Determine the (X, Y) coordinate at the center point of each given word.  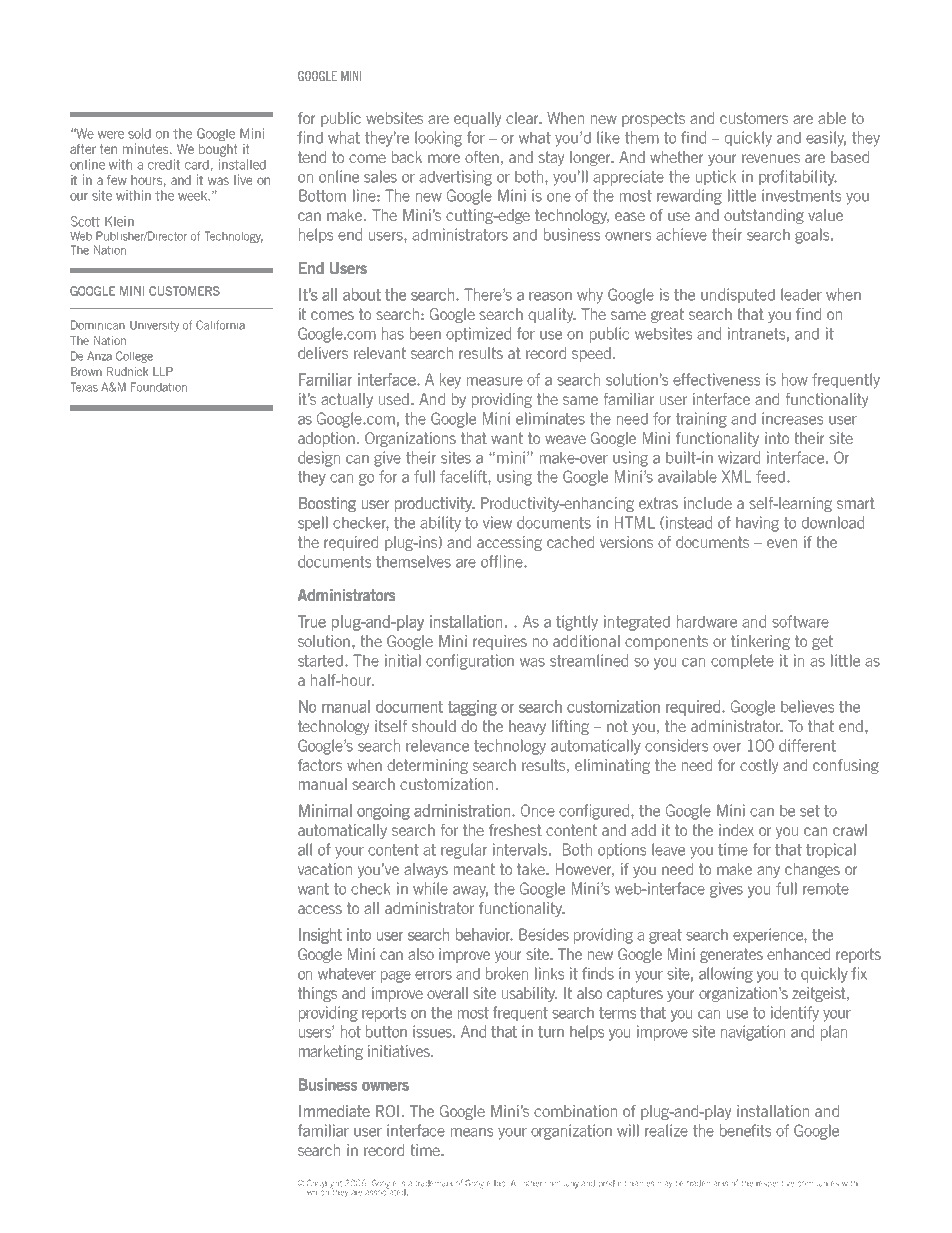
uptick (716, 177)
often (482, 157)
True (312, 621)
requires (500, 642)
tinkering (760, 642)
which (319, 1191)
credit (164, 164)
